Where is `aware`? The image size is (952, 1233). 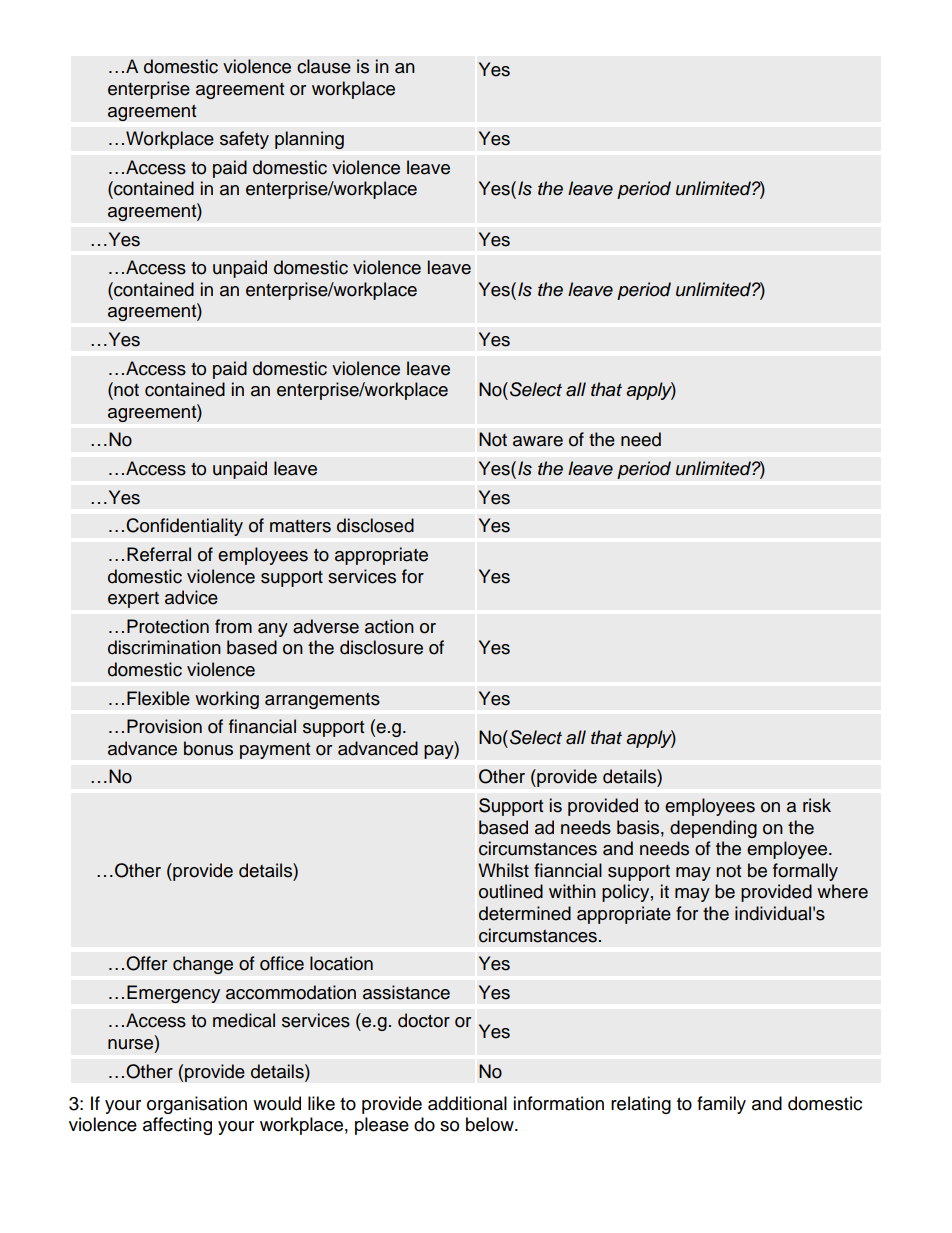
aware is located at coordinates (538, 441).
